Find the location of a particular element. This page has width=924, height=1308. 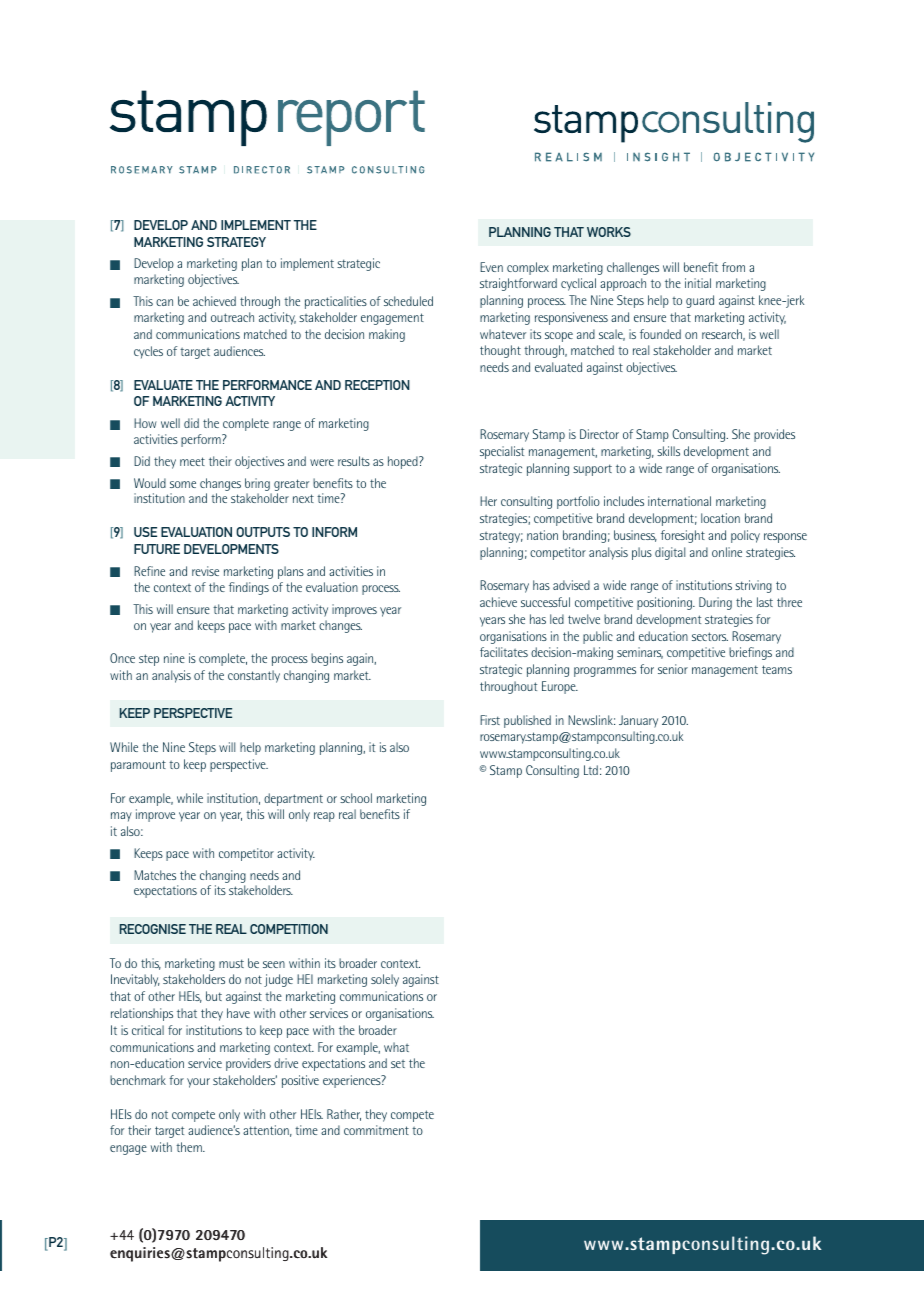

set is located at coordinates (398, 1064).
